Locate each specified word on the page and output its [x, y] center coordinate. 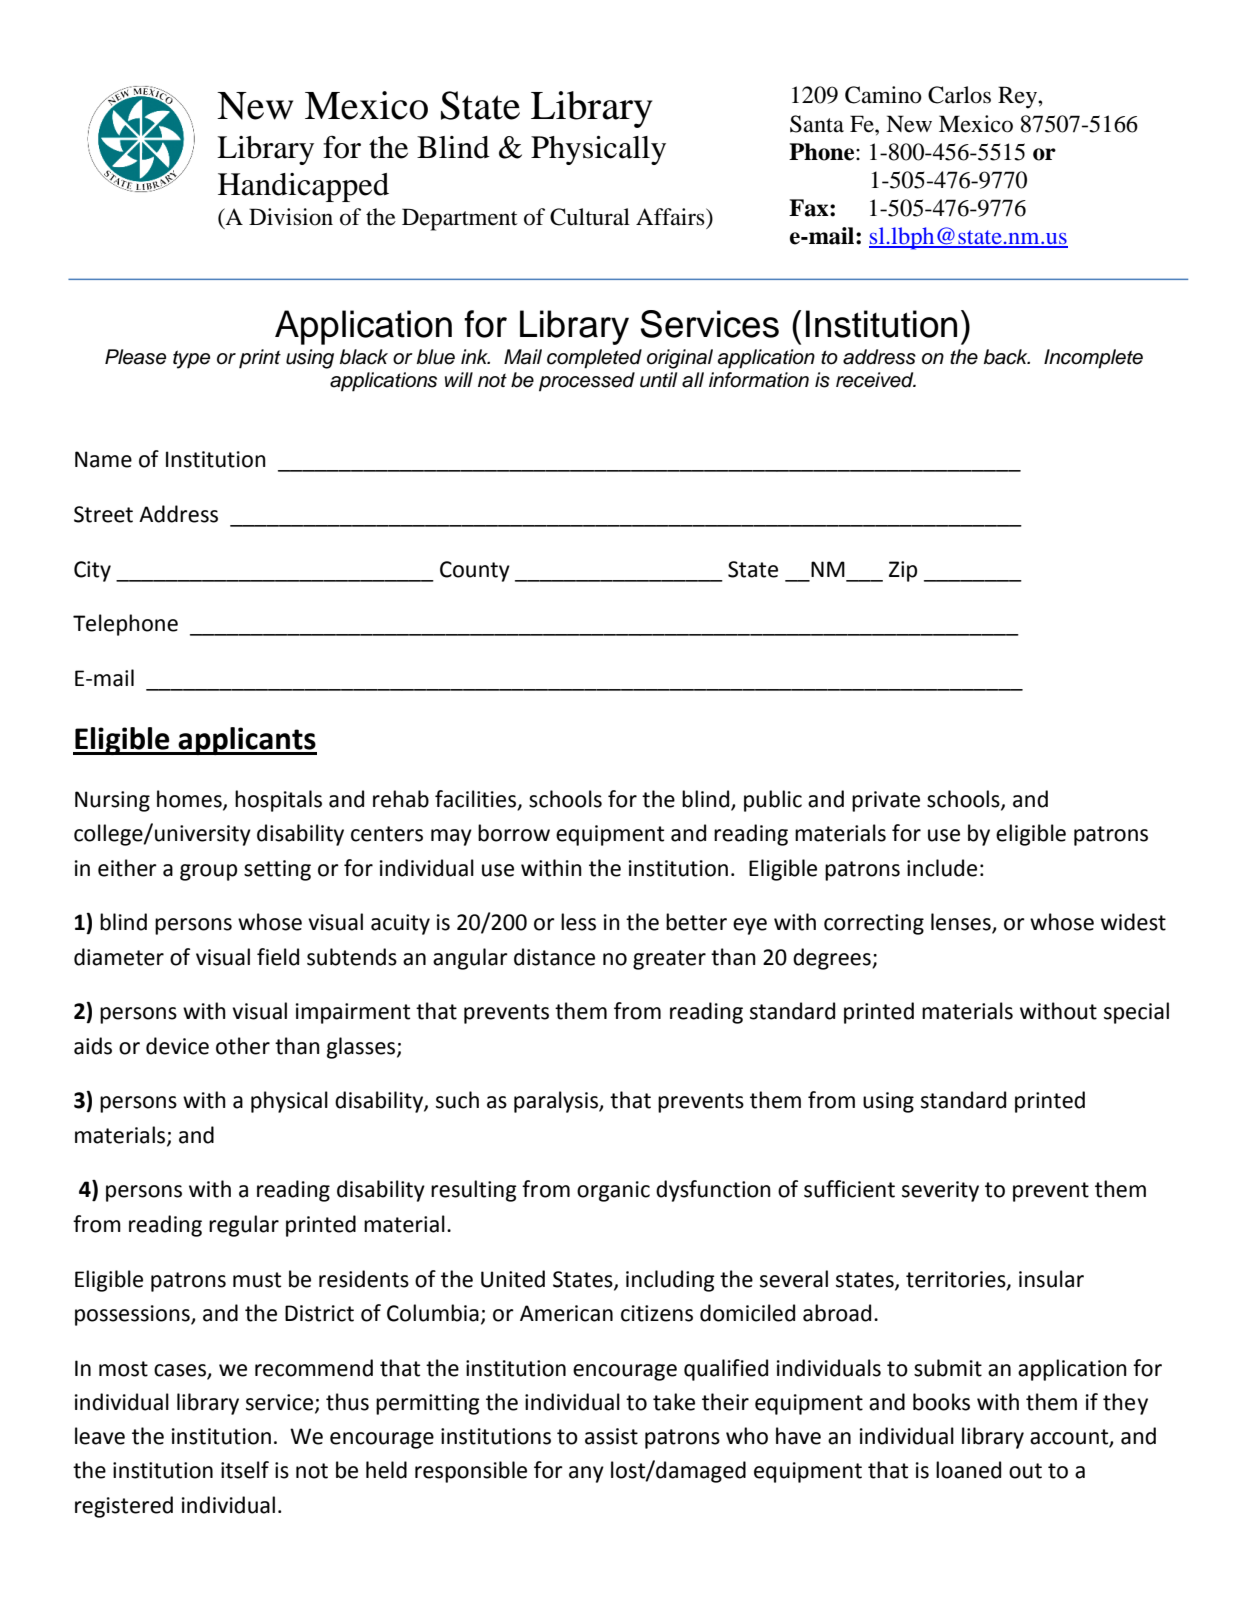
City [92, 571]
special [1136, 1013]
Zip [903, 571]
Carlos [959, 95]
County [475, 571]
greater [669, 960]
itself [245, 1470]
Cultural [590, 217]
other [243, 1046]
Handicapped [303, 187]
